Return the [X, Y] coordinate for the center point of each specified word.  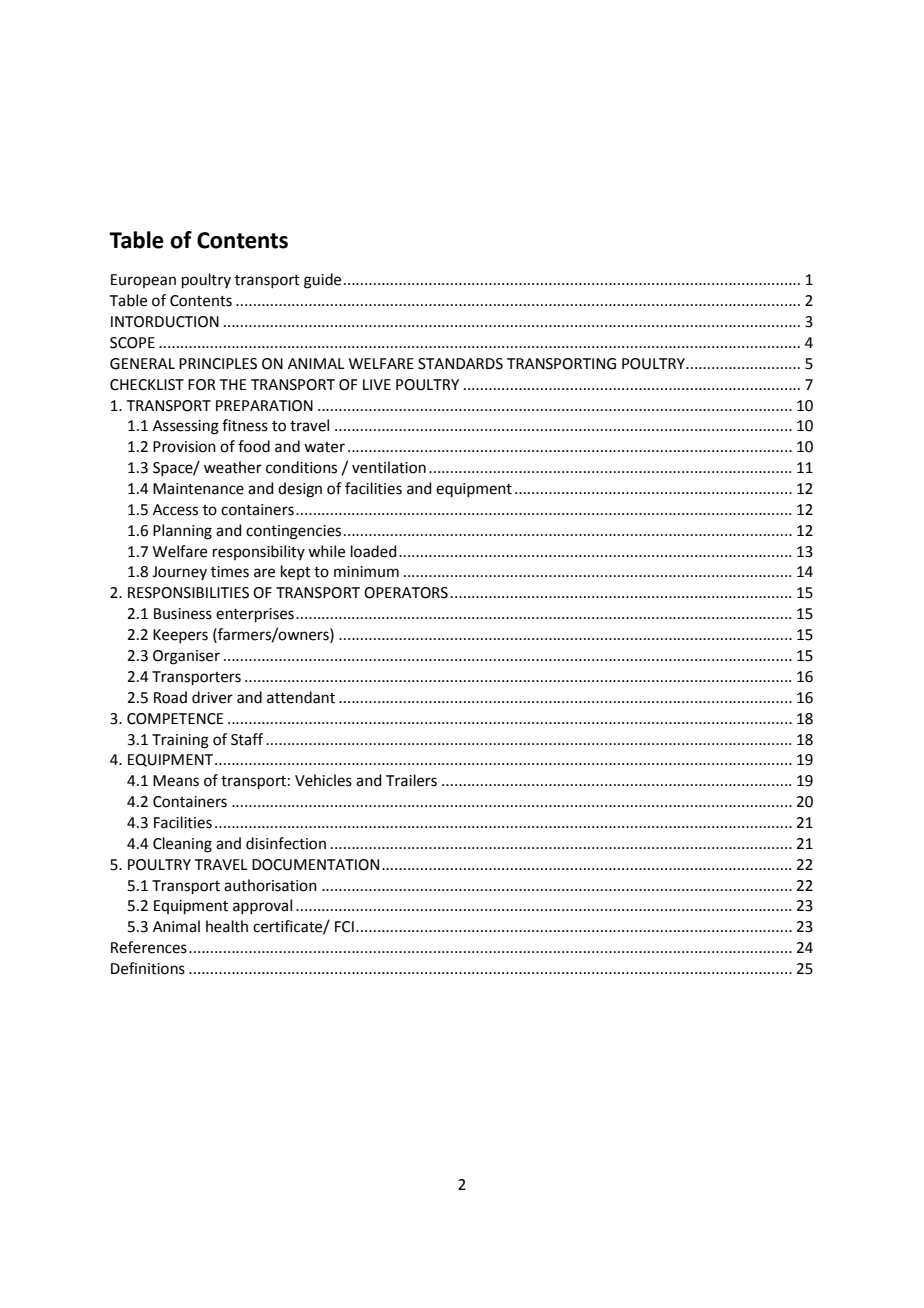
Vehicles [323, 780]
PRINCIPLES [218, 364]
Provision [184, 447]
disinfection [286, 843]
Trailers [411, 780]
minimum [366, 572]
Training [180, 741]
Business [183, 614]
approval [262, 906]
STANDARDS [460, 364]
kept [296, 572]
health [227, 926]
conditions [301, 467]
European [143, 281]
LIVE [377, 384]
